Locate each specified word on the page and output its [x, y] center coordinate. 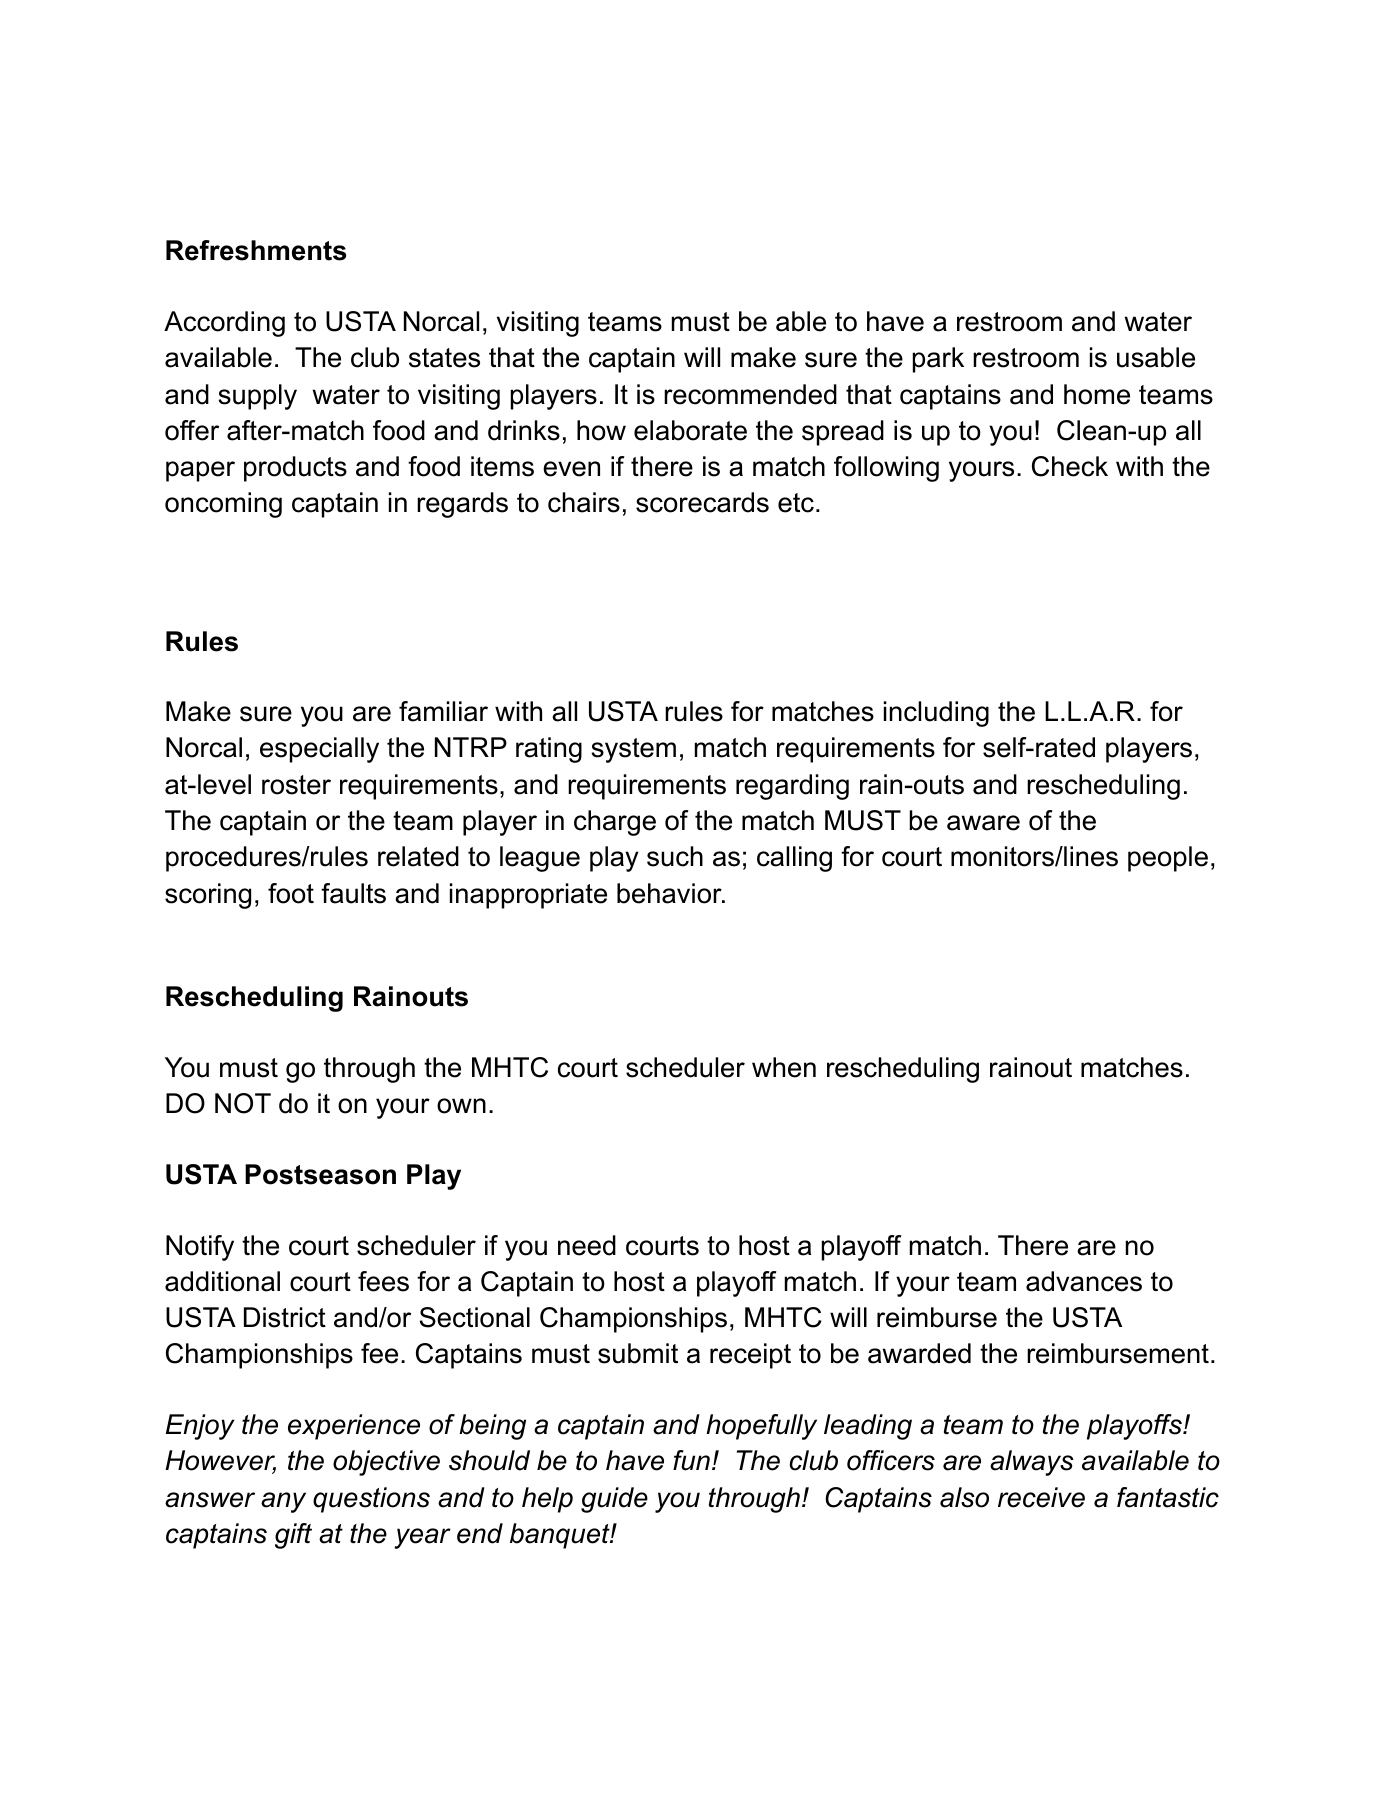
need [587, 1245]
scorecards [702, 502]
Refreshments [256, 250]
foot [291, 893]
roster [296, 785]
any [283, 1502]
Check [1070, 466]
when [784, 1067]
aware [983, 823]
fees [383, 1281]
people [1168, 859]
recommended [750, 394]
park [938, 360]
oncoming [223, 505]
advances [1084, 1281]
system [633, 750]
